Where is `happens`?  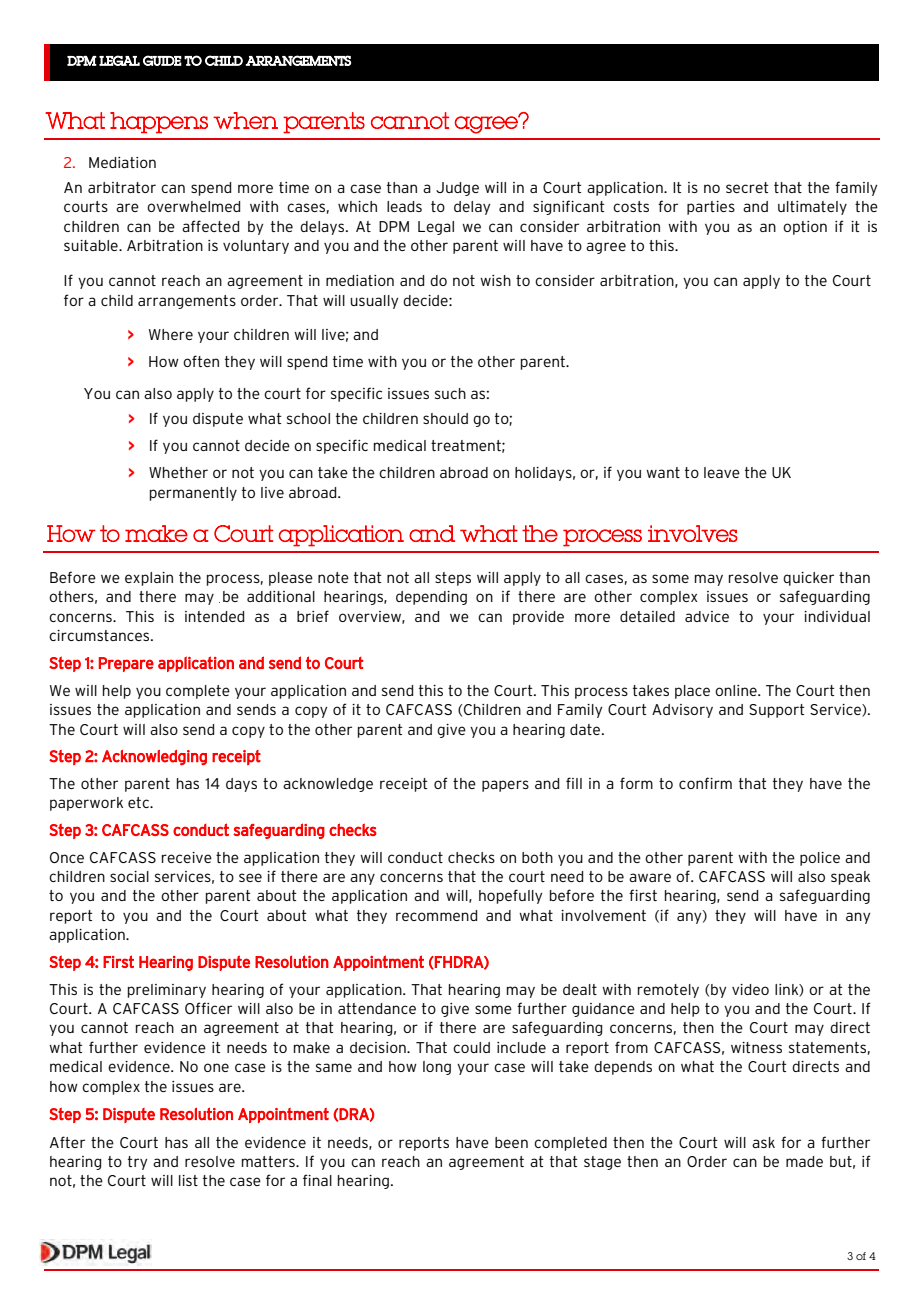
happens is located at coordinates (159, 122).
